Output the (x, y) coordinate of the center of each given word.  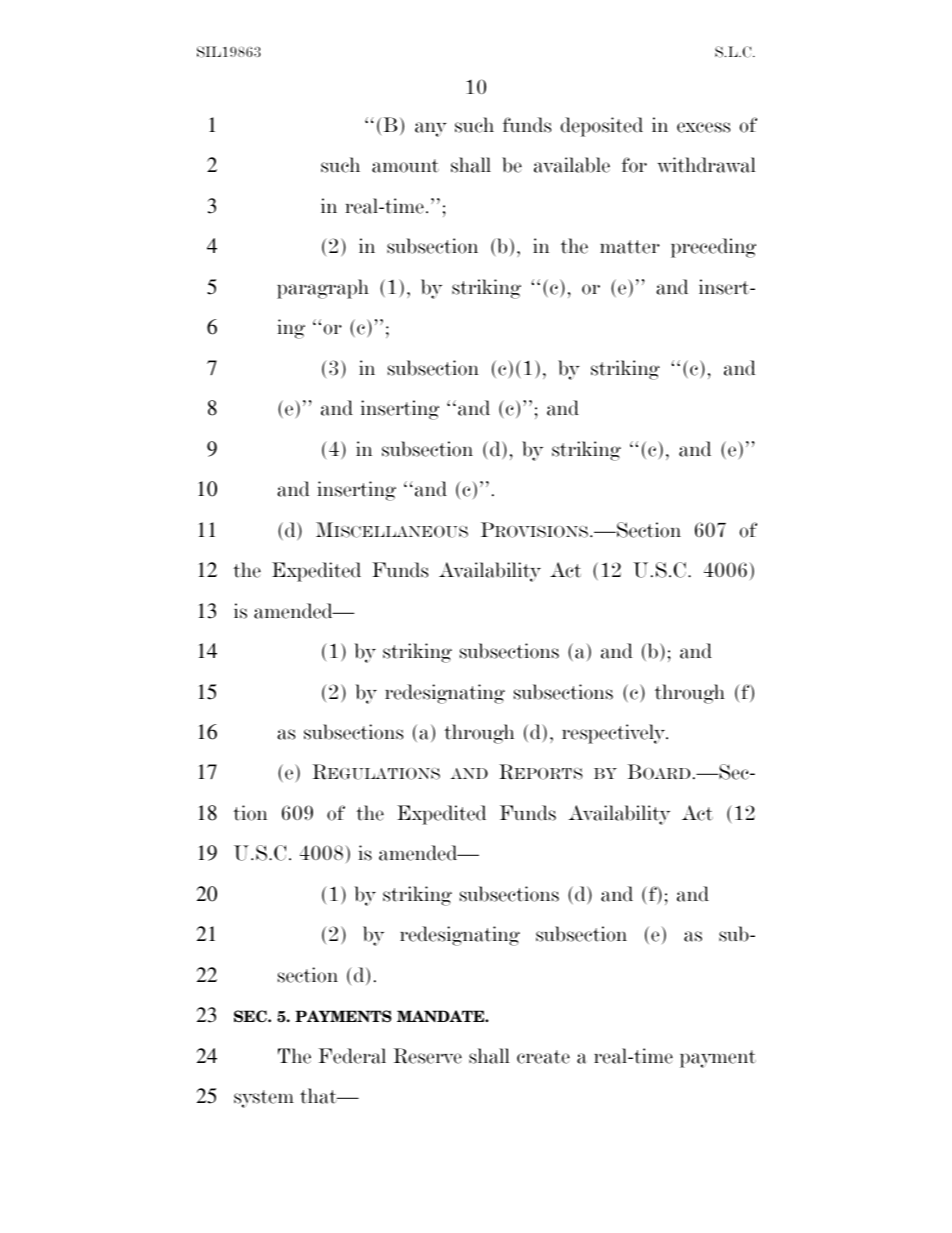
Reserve (427, 1056)
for (634, 165)
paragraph (323, 289)
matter (630, 247)
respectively (615, 734)
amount (405, 166)
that (319, 1096)
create (543, 1057)
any (431, 129)
